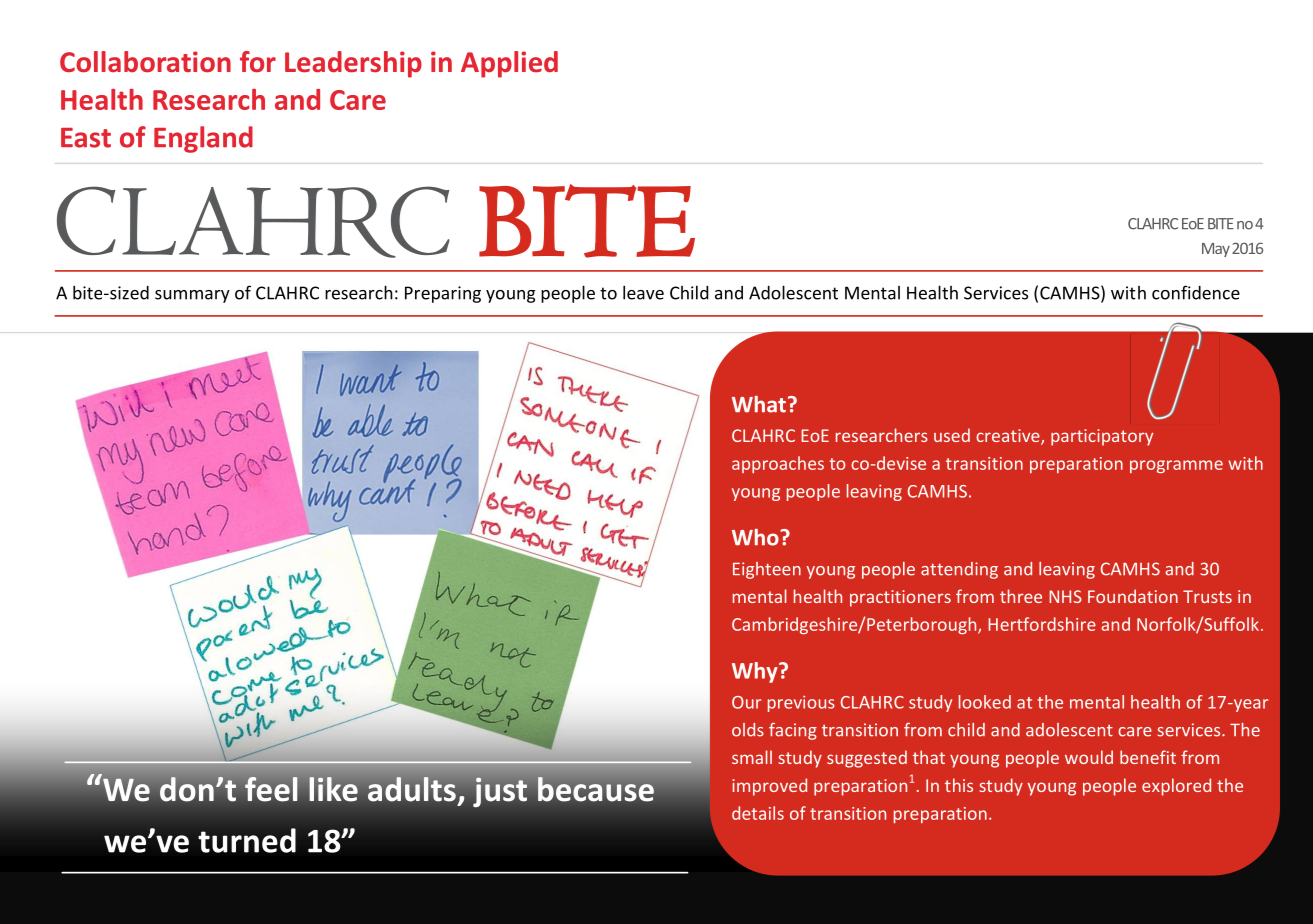  What do you see at coordinates (1216, 250) in the image?
I see `May` at bounding box center [1216, 250].
